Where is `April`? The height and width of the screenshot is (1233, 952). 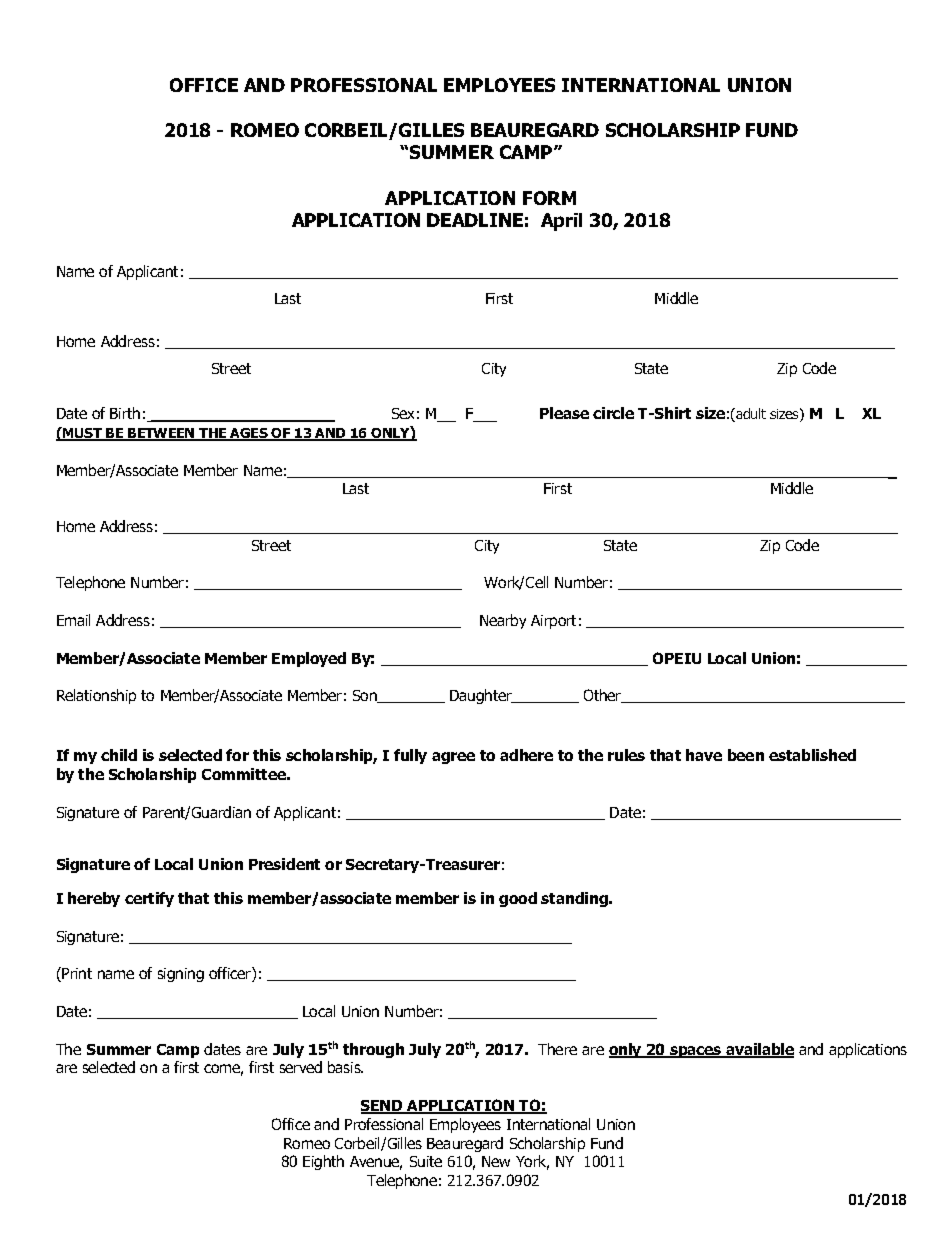
April is located at coordinates (561, 222).
